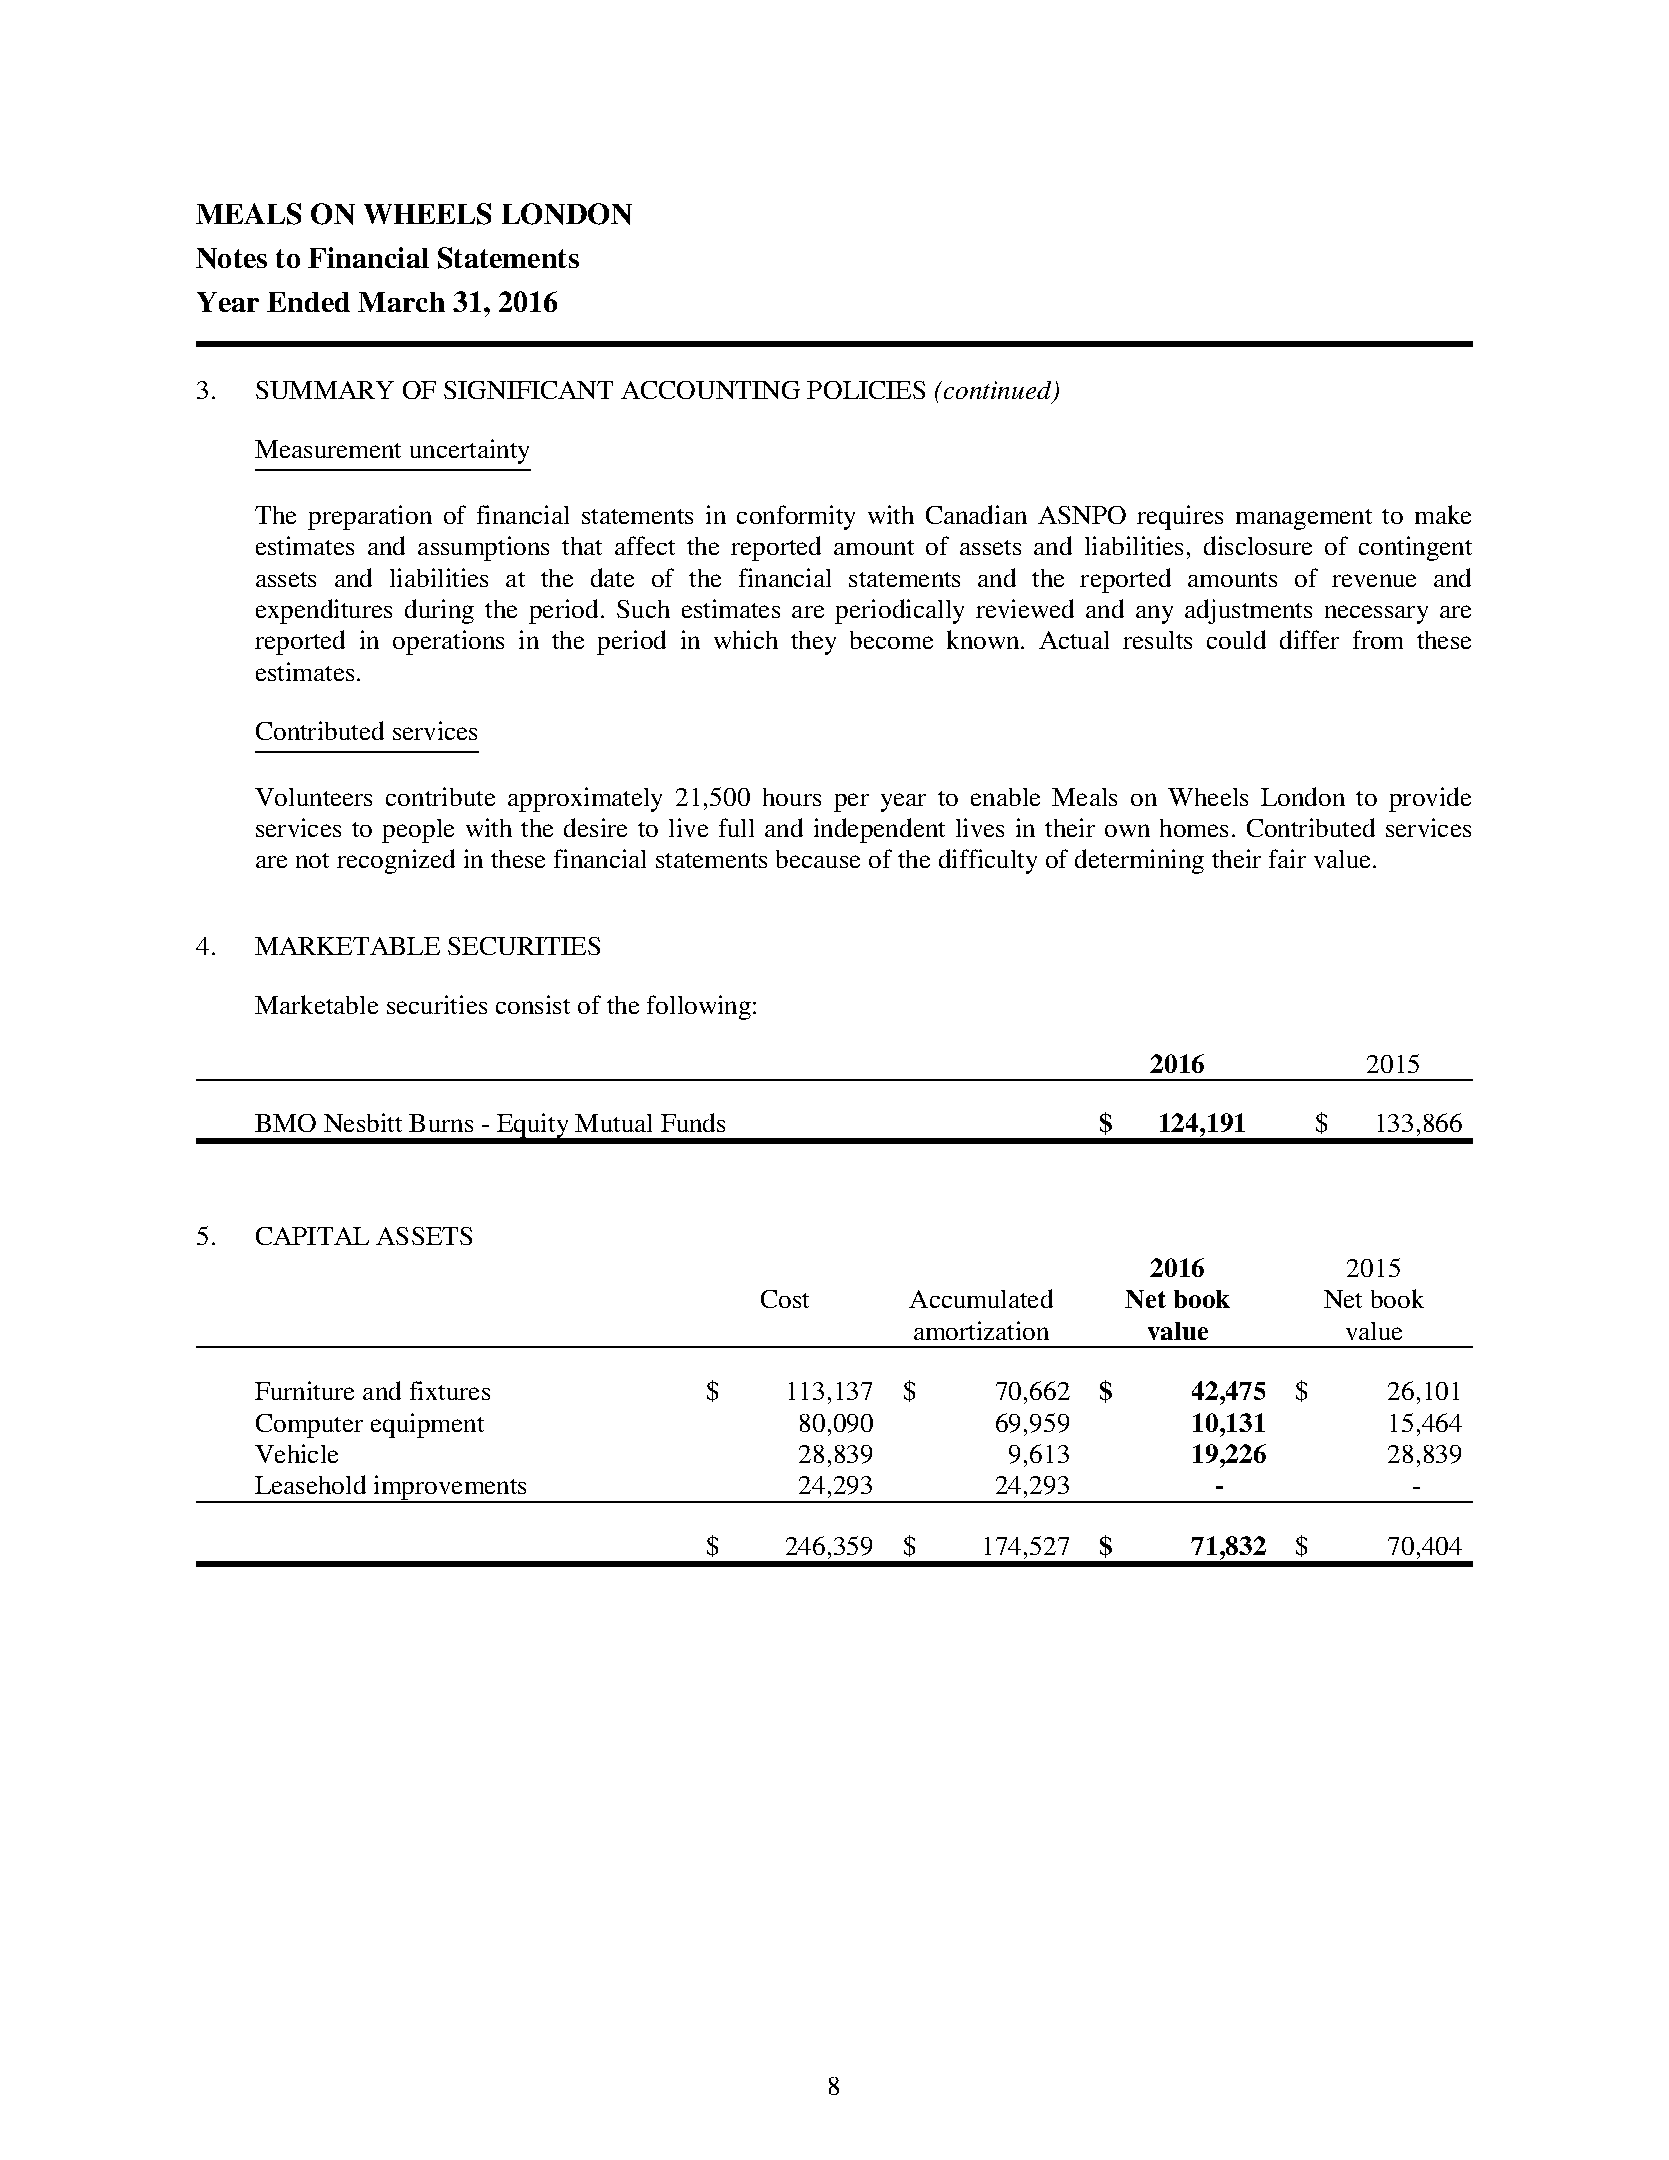  What do you see at coordinates (866, 390) in the screenshot?
I see `POLICIES` at bounding box center [866, 390].
